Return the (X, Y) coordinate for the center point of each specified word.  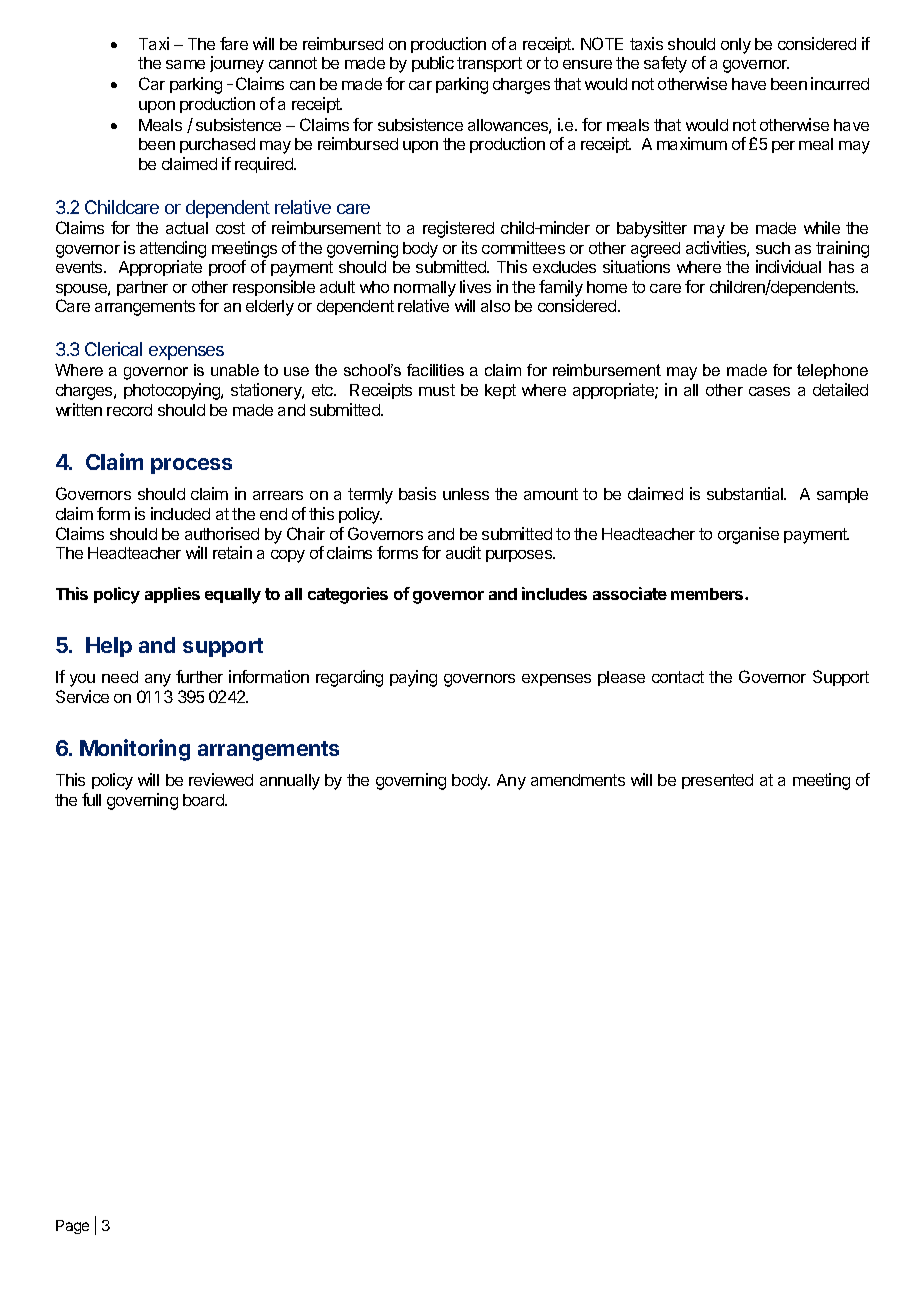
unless (466, 494)
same (185, 64)
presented (717, 781)
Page (72, 1227)
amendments (578, 780)
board (204, 800)
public (433, 64)
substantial (746, 493)
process (191, 466)
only (736, 46)
